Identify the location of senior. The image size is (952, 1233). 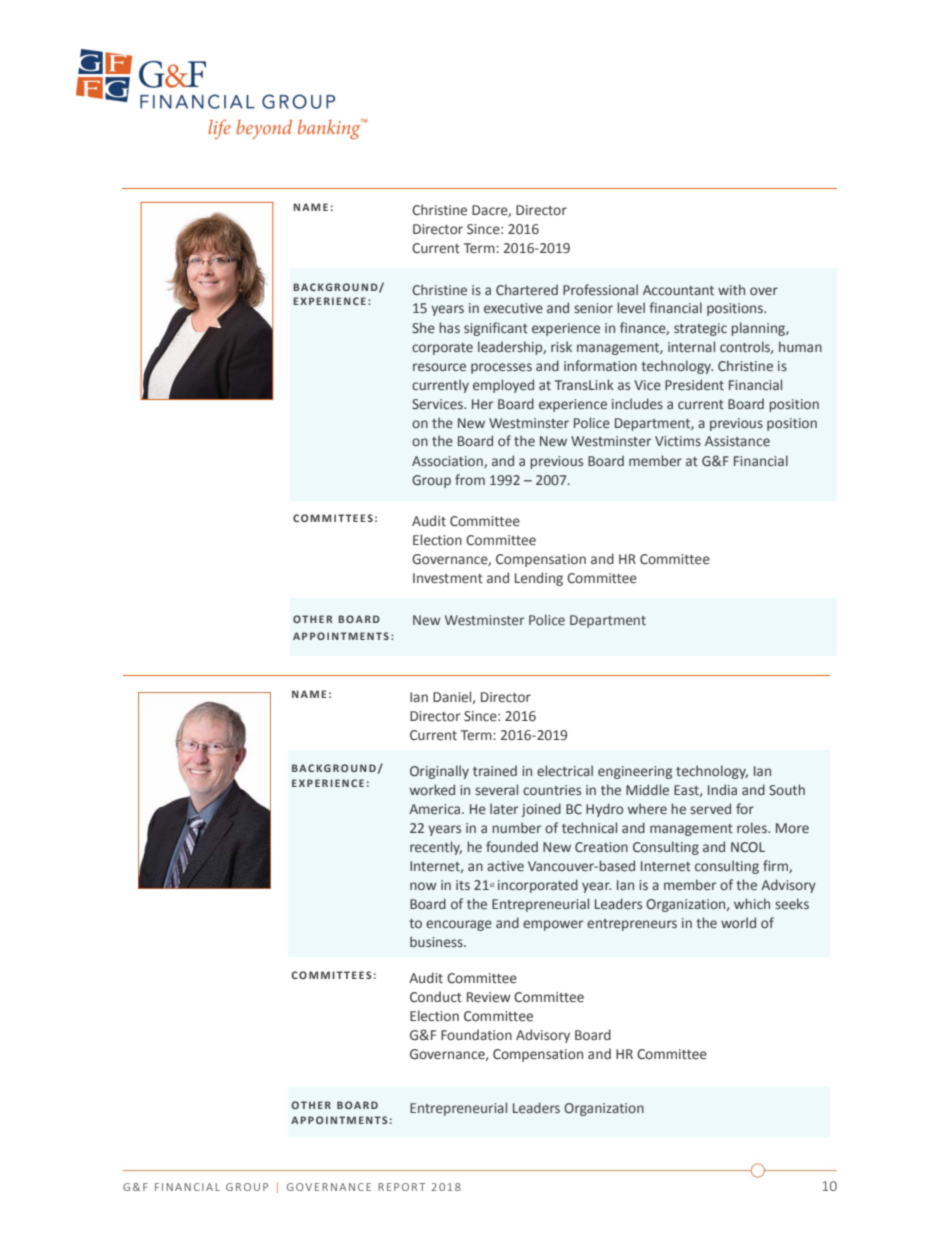
(593, 308).
